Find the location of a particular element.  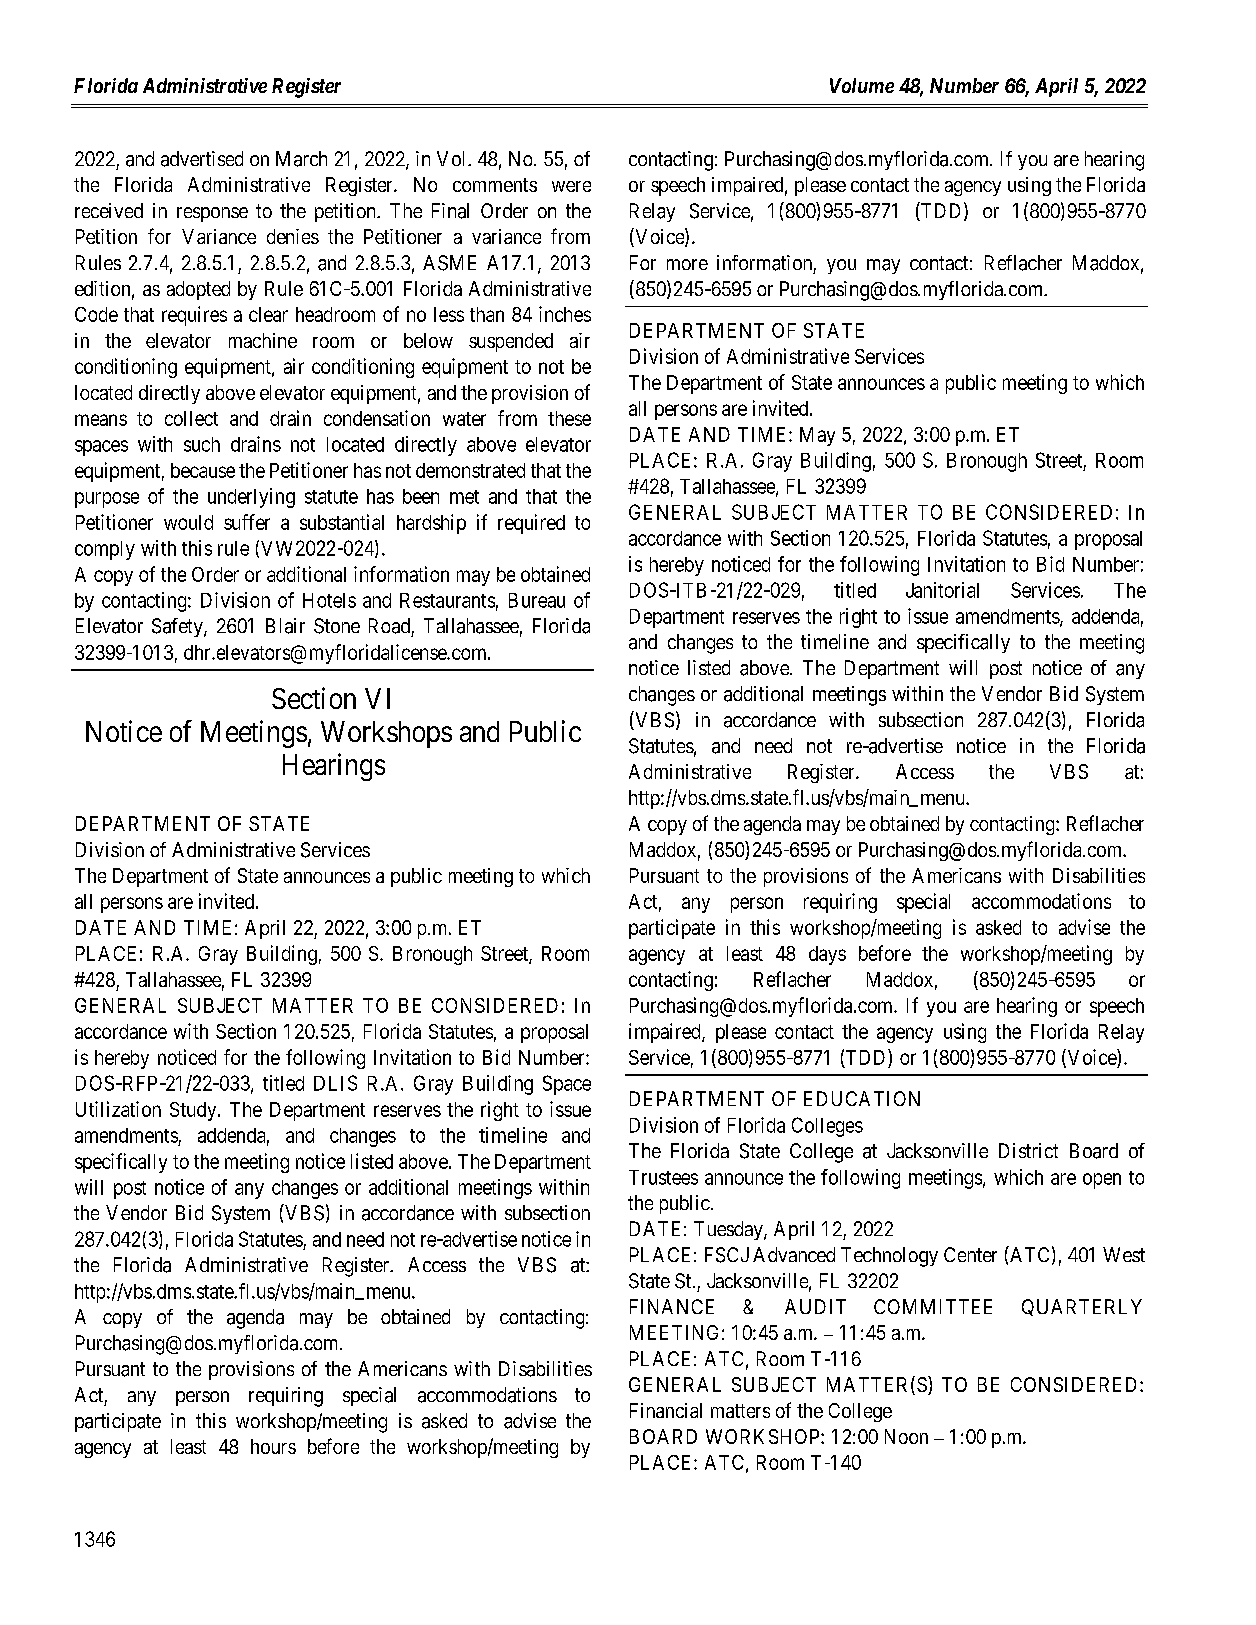

hours is located at coordinates (273, 1446).
